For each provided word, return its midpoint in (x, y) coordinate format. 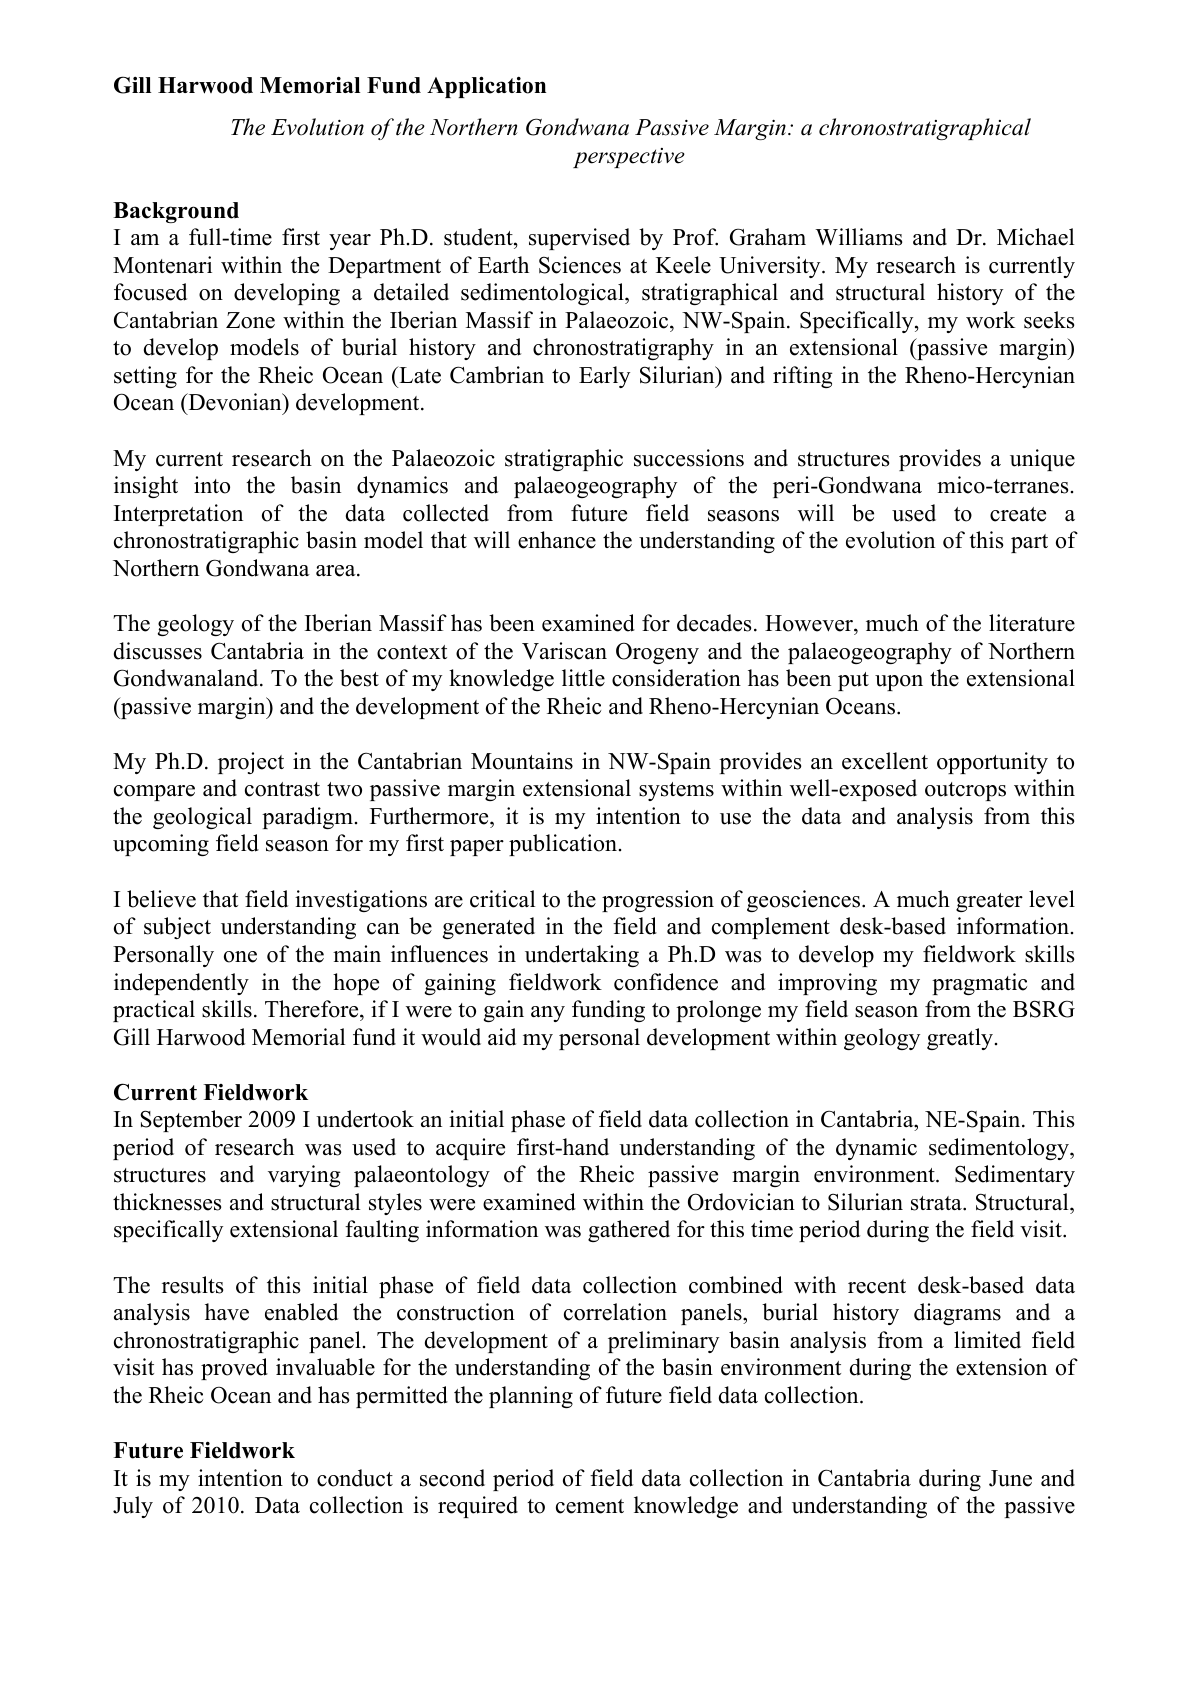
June (1010, 1478)
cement (590, 1506)
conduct (355, 1478)
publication (563, 845)
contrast (282, 789)
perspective (629, 158)
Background (176, 212)
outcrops (965, 791)
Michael (1035, 237)
